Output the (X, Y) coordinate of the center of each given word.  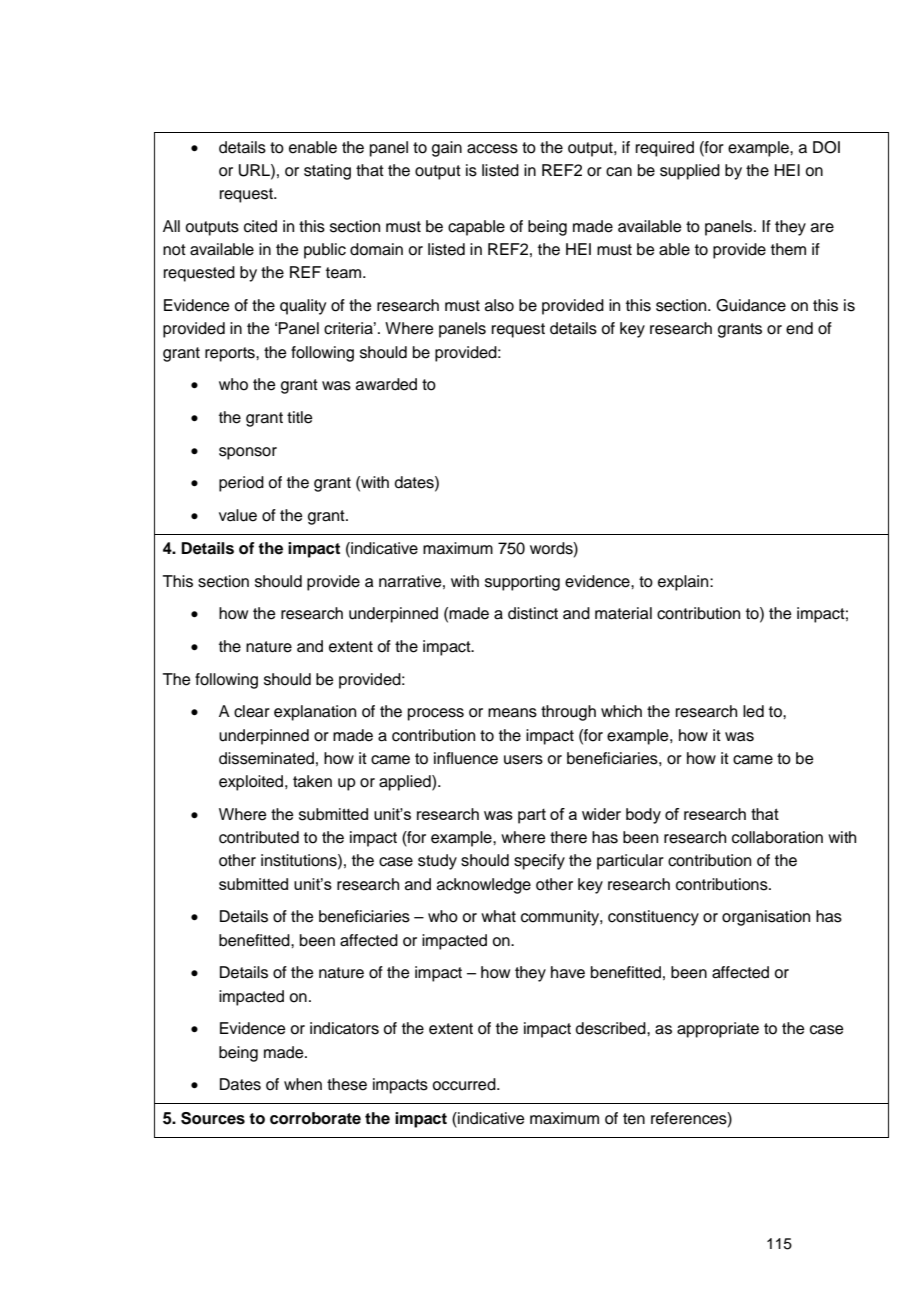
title (300, 417)
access (492, 149)
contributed (259, 837)
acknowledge (484, 886)
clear (252, 711)
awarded (386, 384)
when (303, 1084)
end (799, 328)
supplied (690, 172)
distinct (533, 613)
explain (684, 583)
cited (260, 226)
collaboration (777, 837)
